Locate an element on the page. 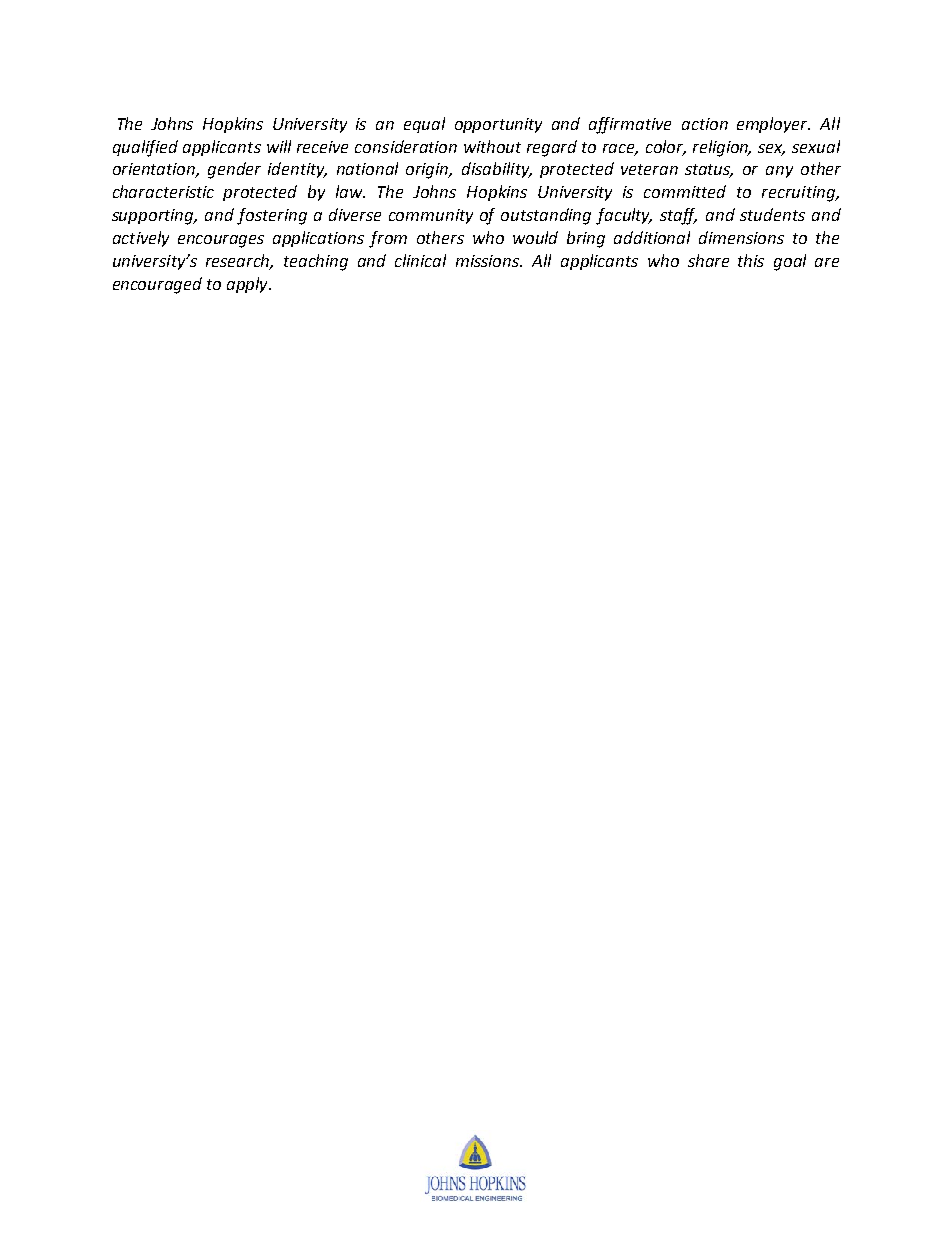  would is located at coordinates (535, 237).
